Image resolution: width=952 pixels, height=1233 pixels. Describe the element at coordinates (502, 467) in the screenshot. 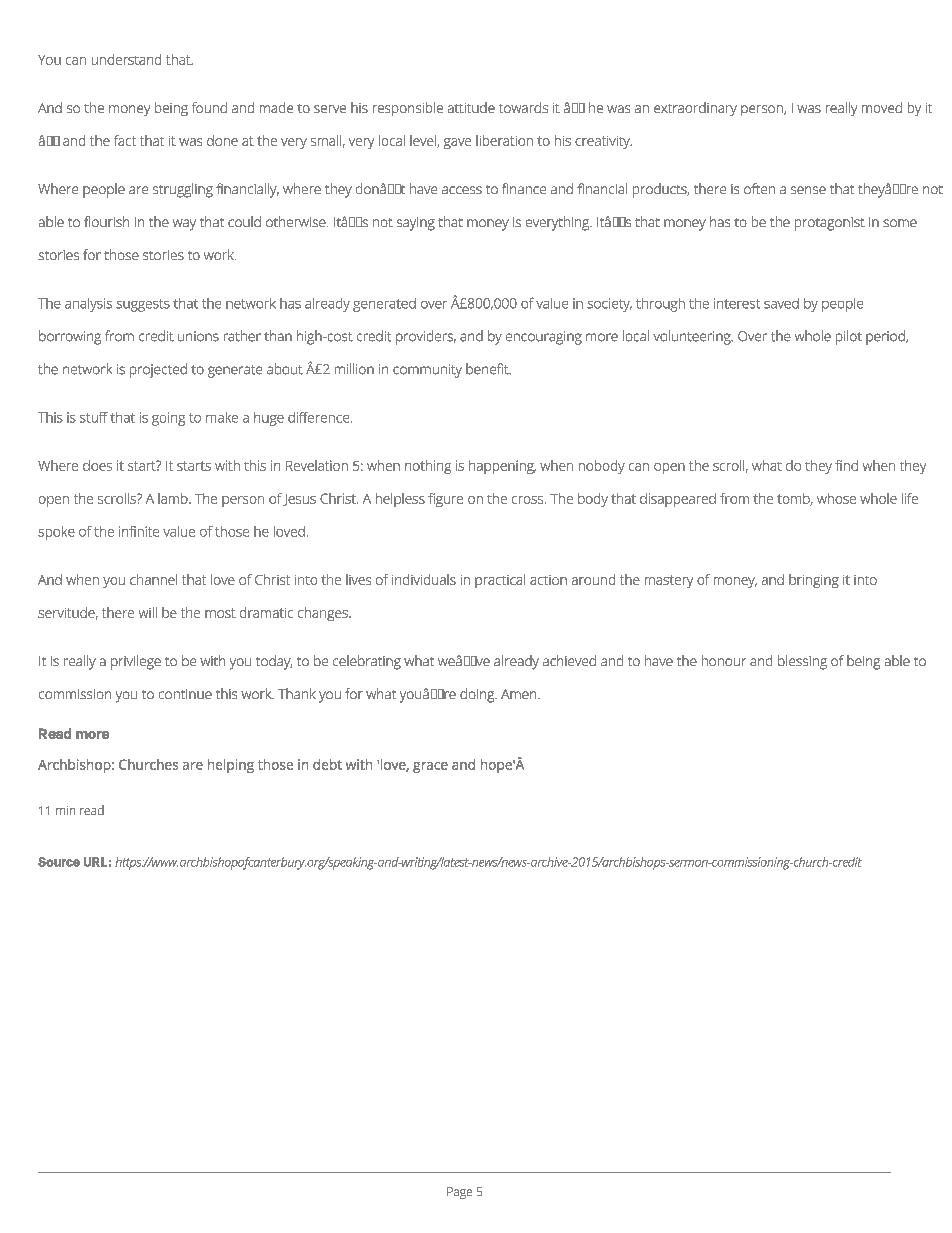

I see `happening` at that location.
